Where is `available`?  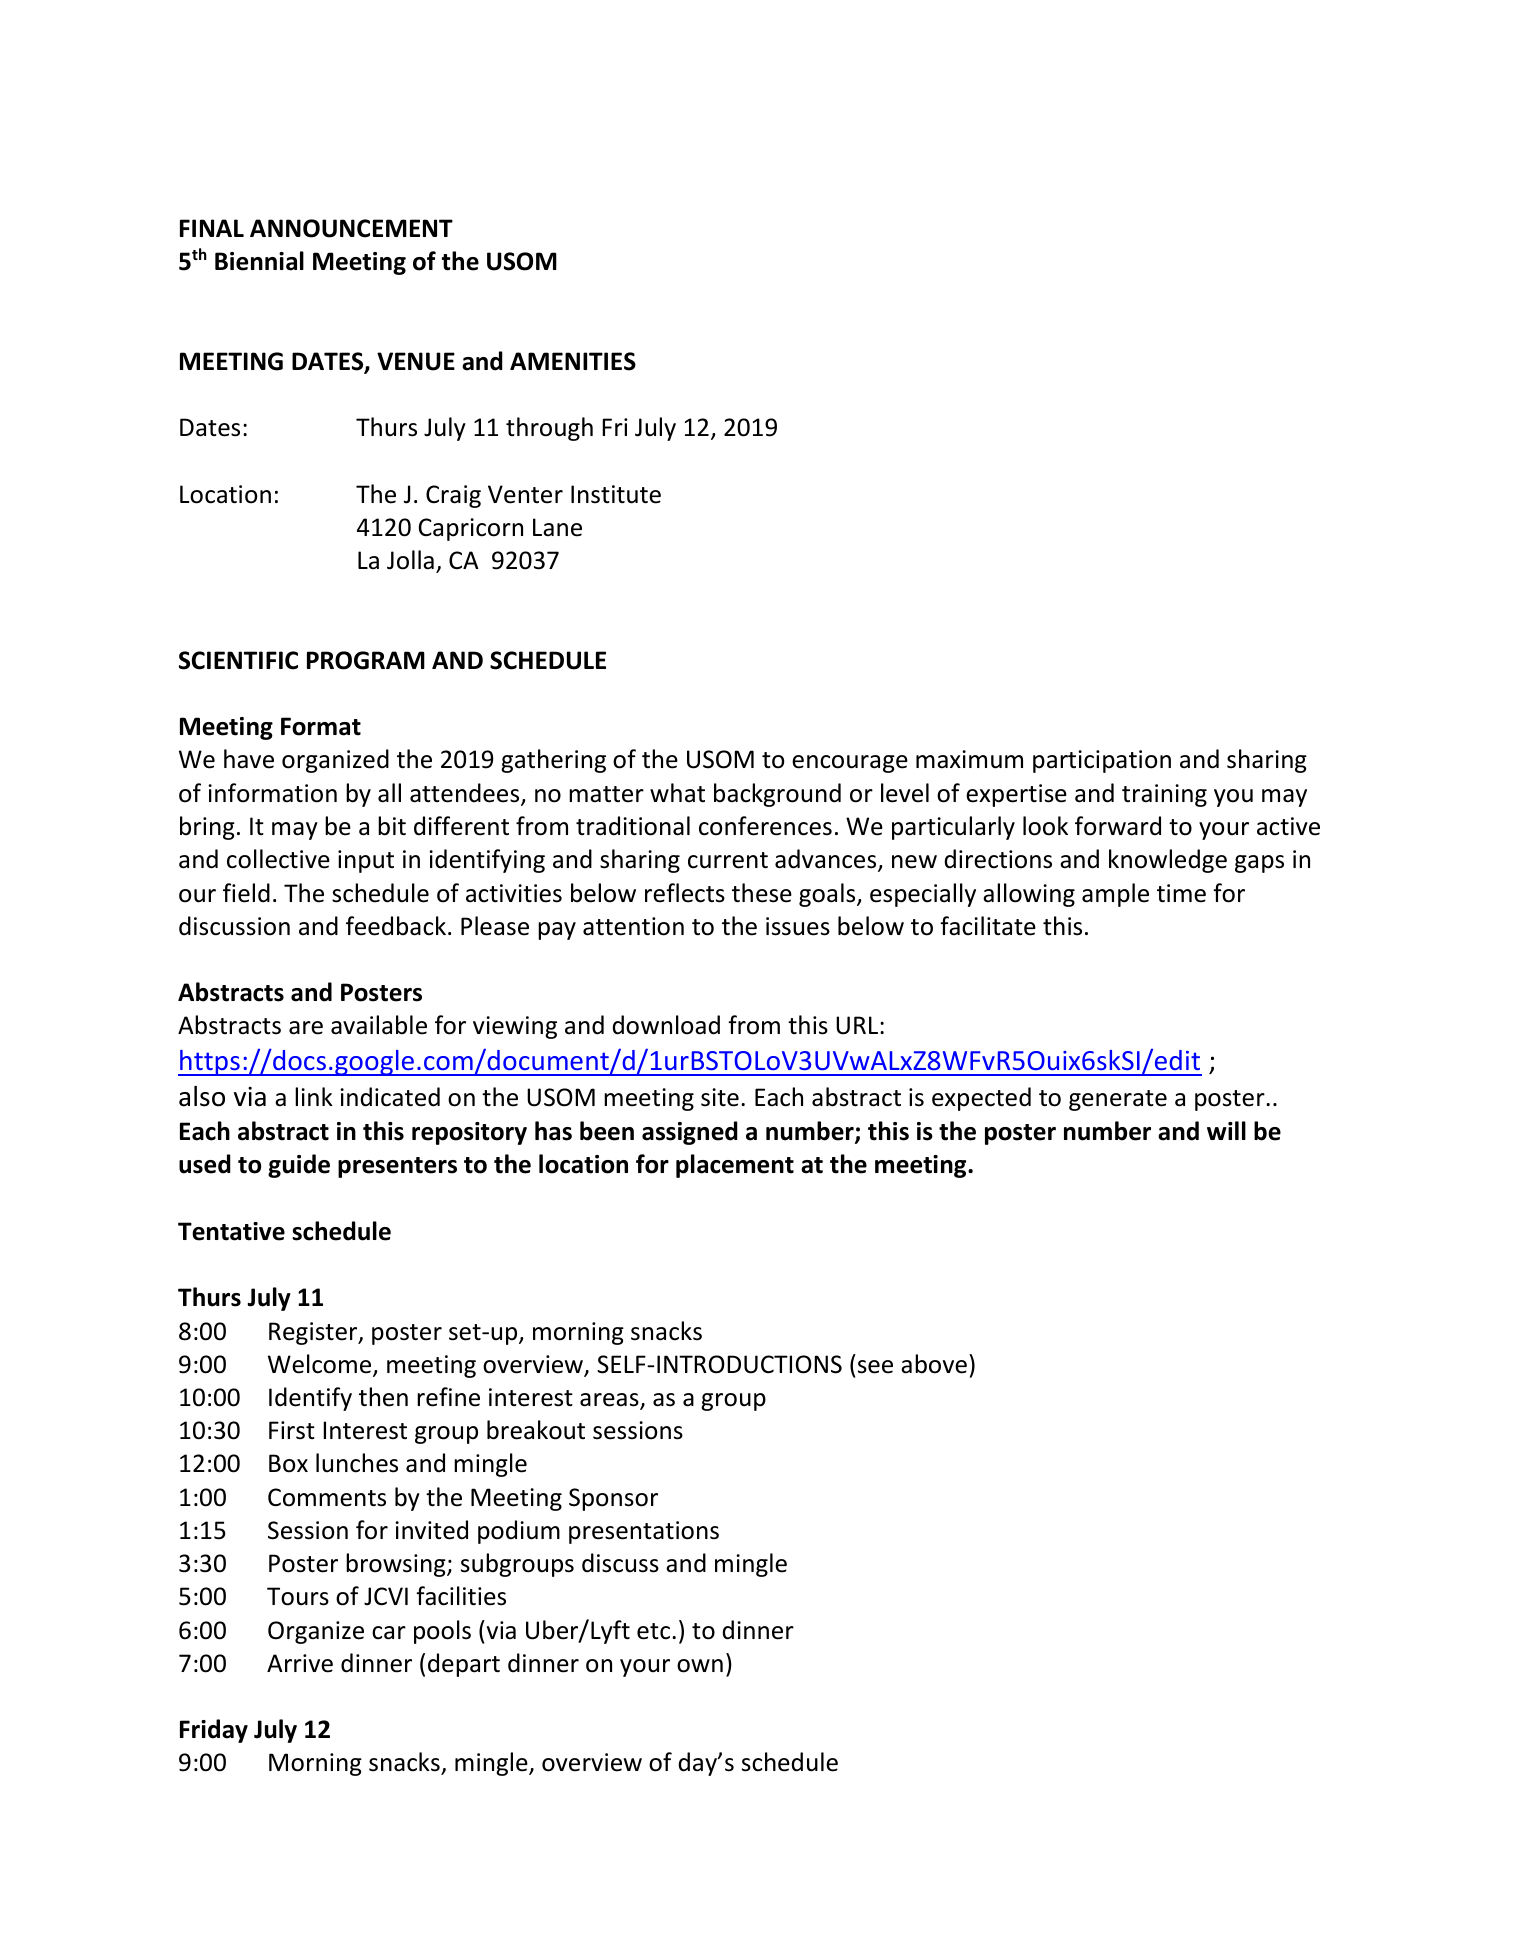 available is located at coordinates (379, 1025).
